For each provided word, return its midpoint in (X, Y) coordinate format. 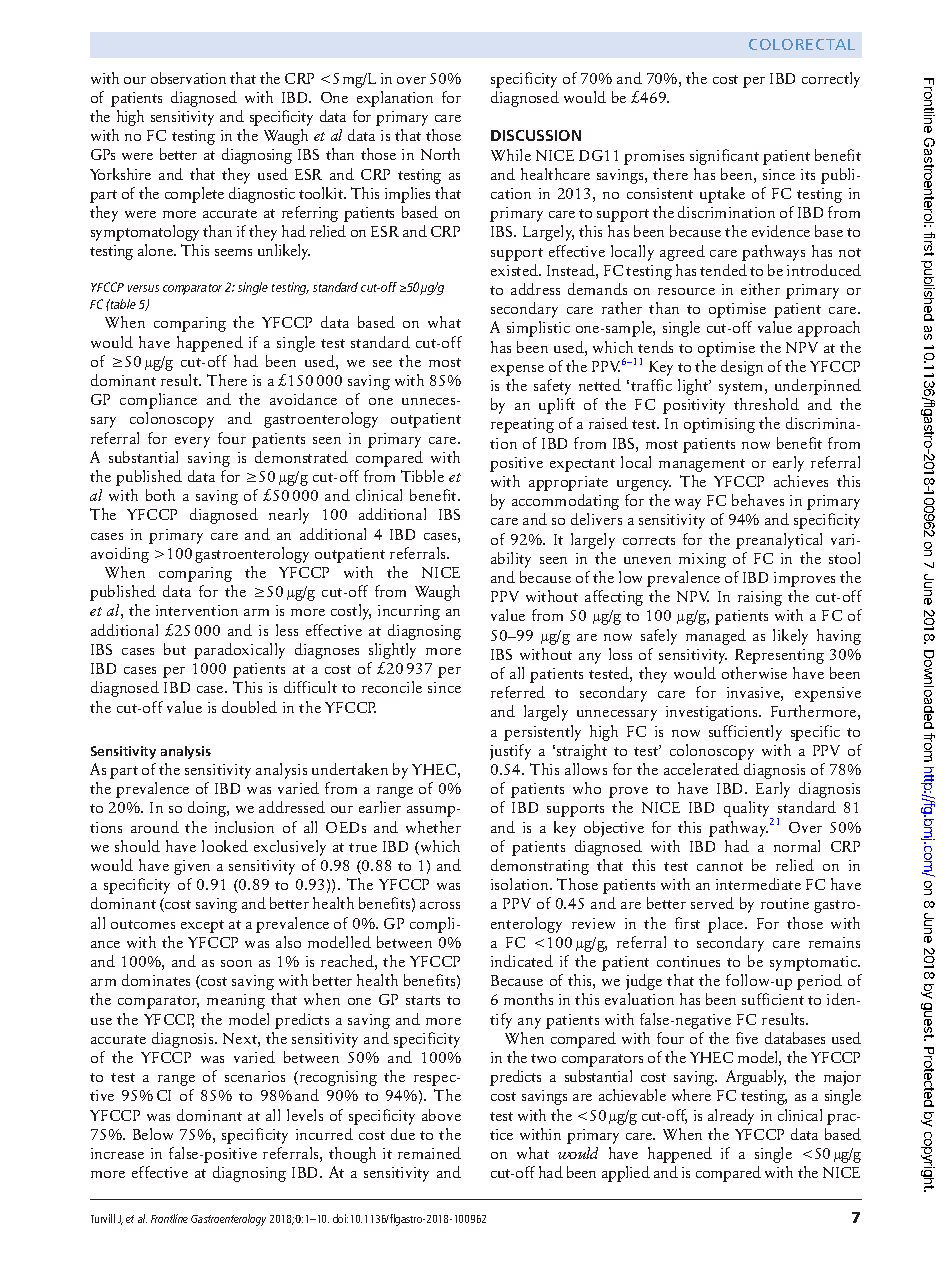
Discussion (536, 135)
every (192, 442)
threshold (766, 404)
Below (153, 1134)
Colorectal (802, 44)
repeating (522, 425)
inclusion (244, 827)
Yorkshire (120, 174)
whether (433, 827)
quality (748, 810)
